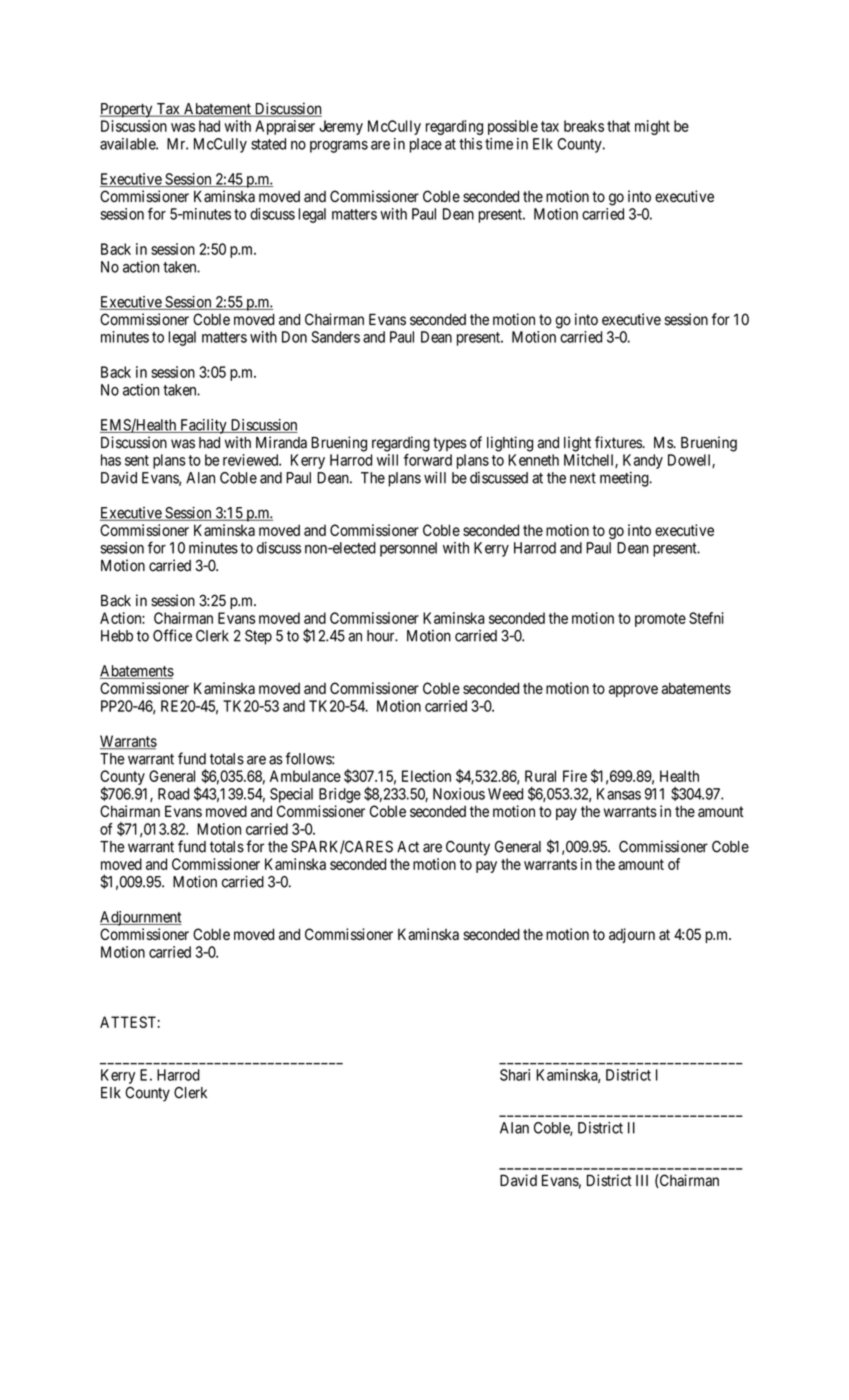 Image resolution: width=849 pixels, height=1400 pixels. What do you see at coordinates (642, 1180) in the screenshot?
I see `III` at bounding box center [642, 1180].
